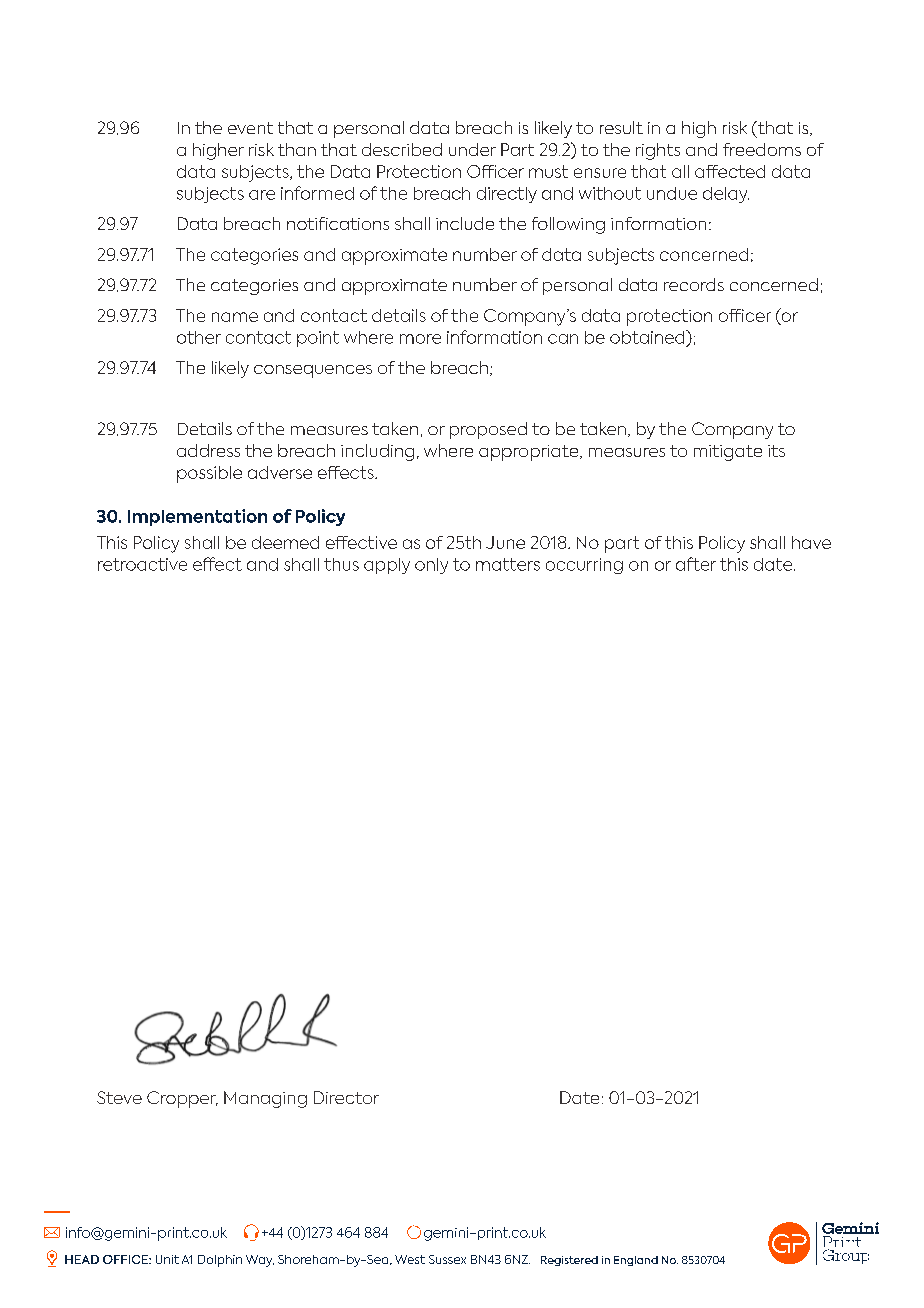 The image size is (924, 1308). I want to click on occurring, so click(584, 566).
